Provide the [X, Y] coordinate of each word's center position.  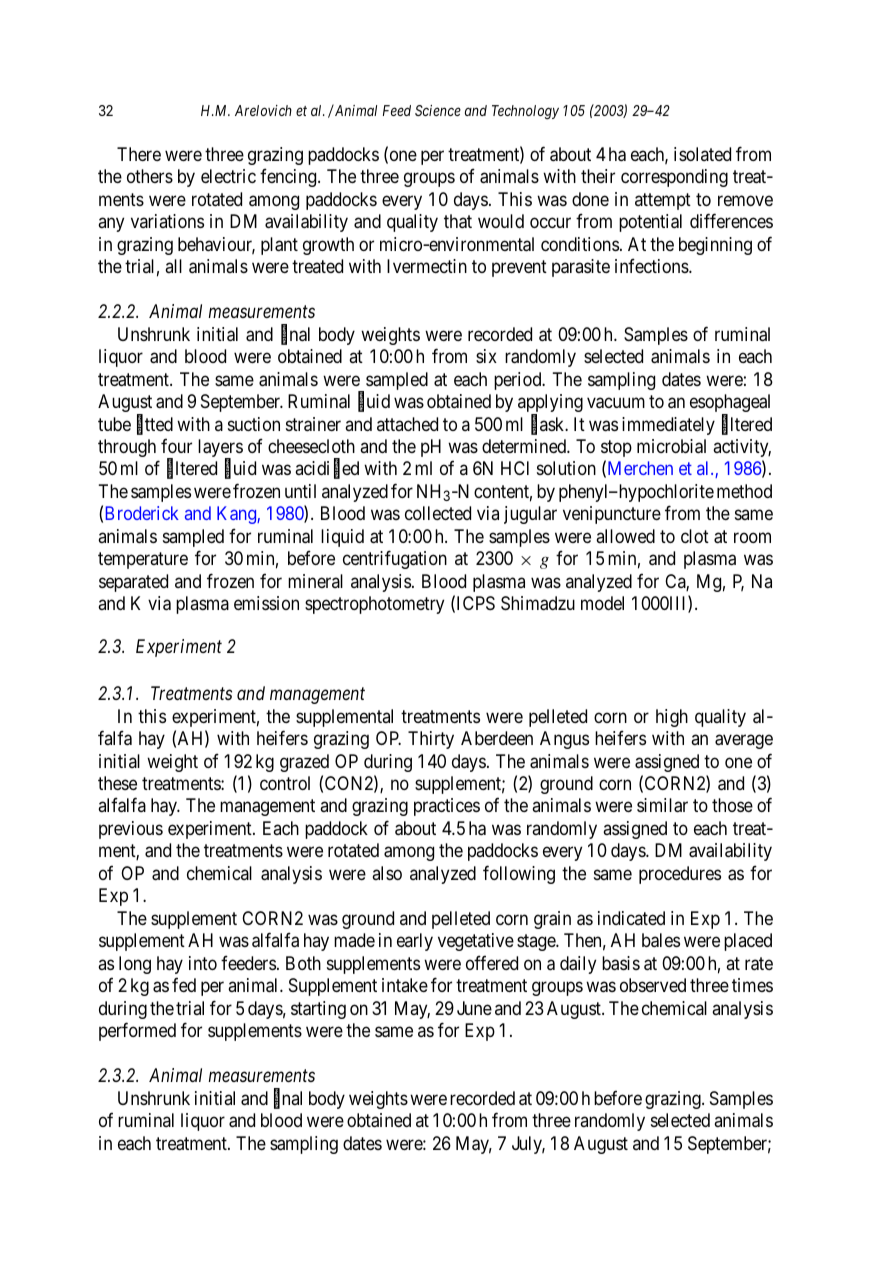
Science [438, 110]
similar [662, 805]
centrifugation [395, 560]
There [139, 154]
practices [447, 807]
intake [405, 985]
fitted [155, 425]
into [203, 963]
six [486, 356]
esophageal [730, 404]
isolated [702, 154]
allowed [625, 536]
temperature [143, 561]
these [117, 783]
